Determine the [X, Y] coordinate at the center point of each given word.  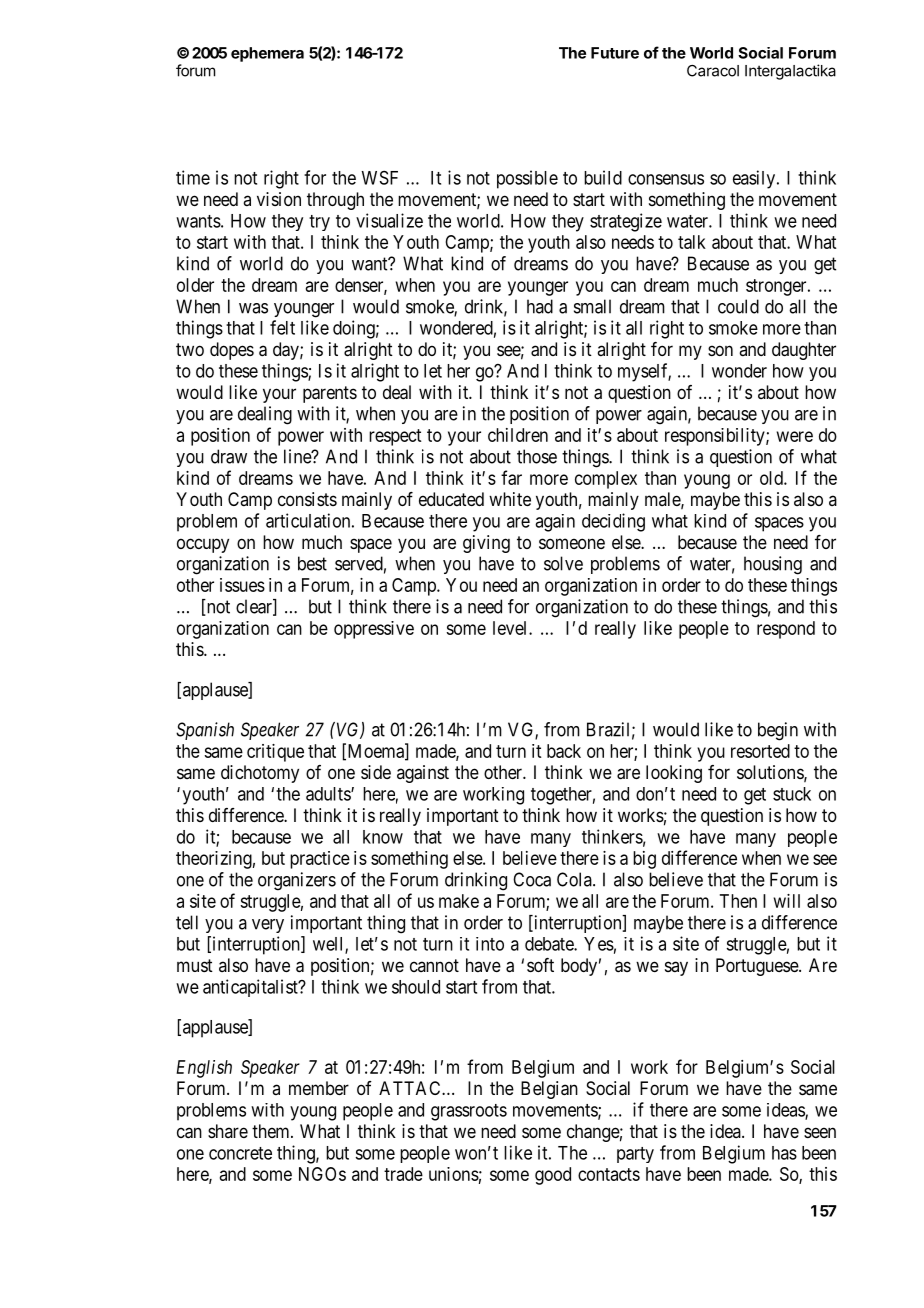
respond [786, 630]
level [511, 628]
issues [242, 585]
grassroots [469, 1112]
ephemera [267, 54]
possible [527, 179]
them [272, 1131]
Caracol [713, 71]
